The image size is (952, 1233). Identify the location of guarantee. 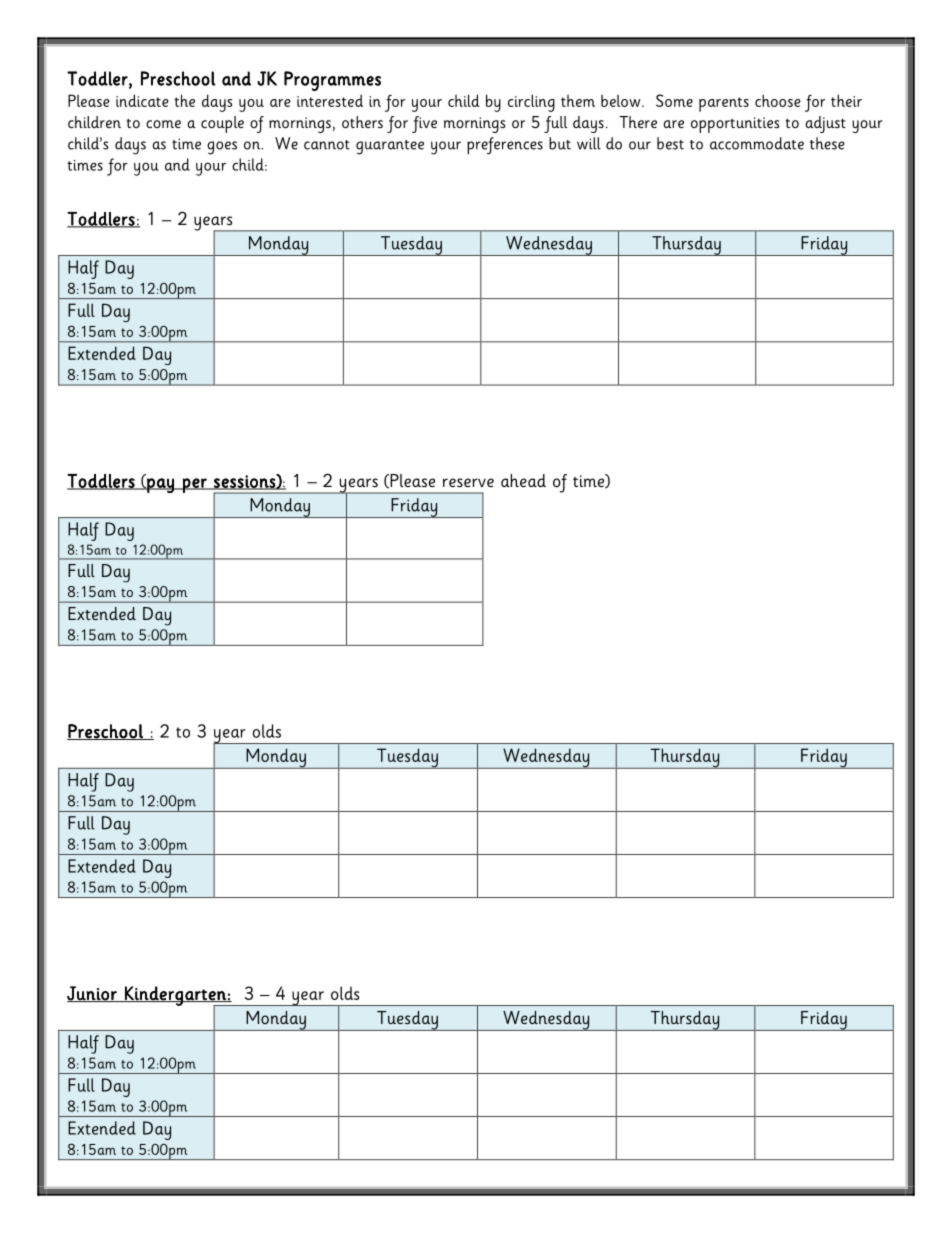
(390, 147).
